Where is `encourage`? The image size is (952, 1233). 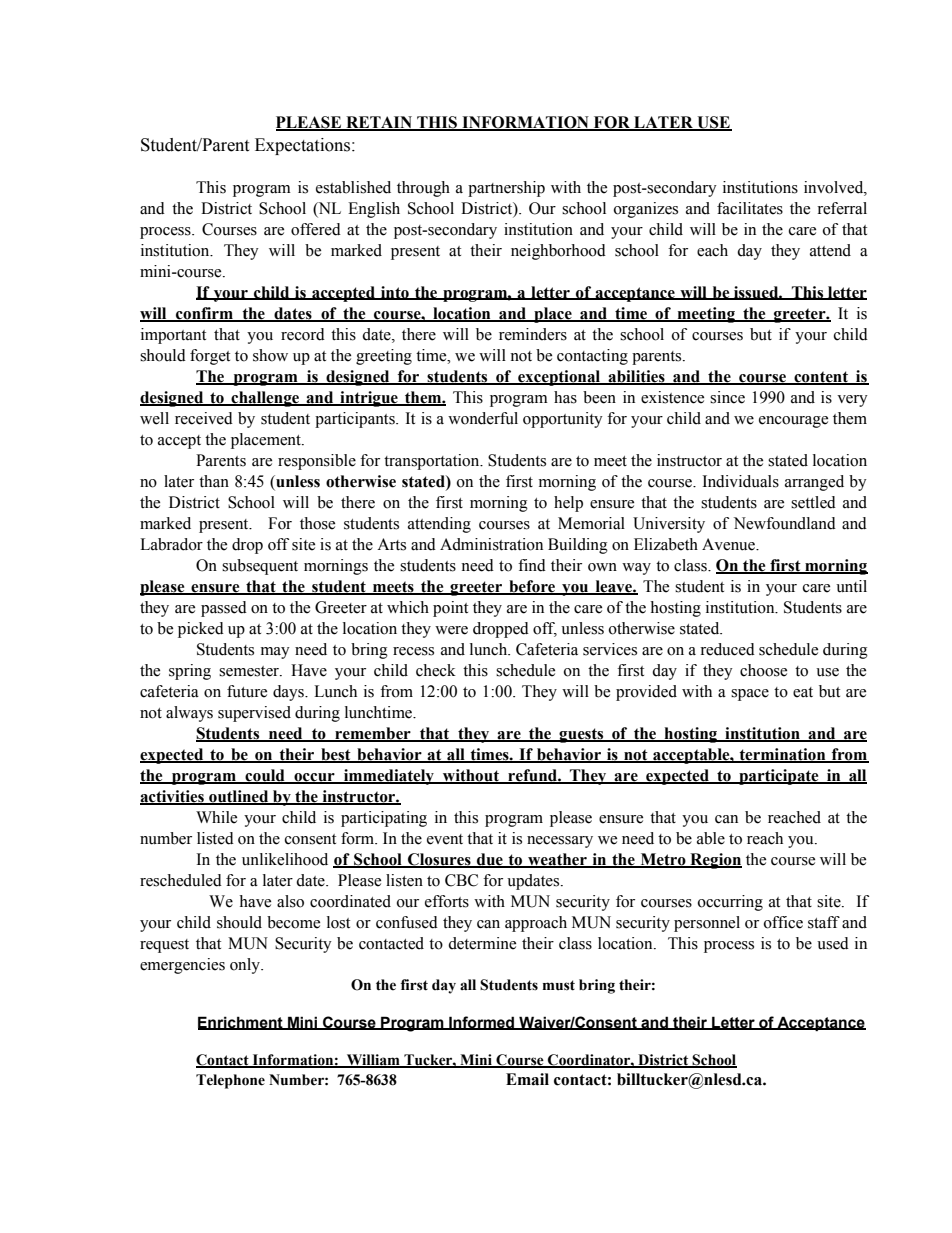
encourage is located at coordinates (793, 422).
